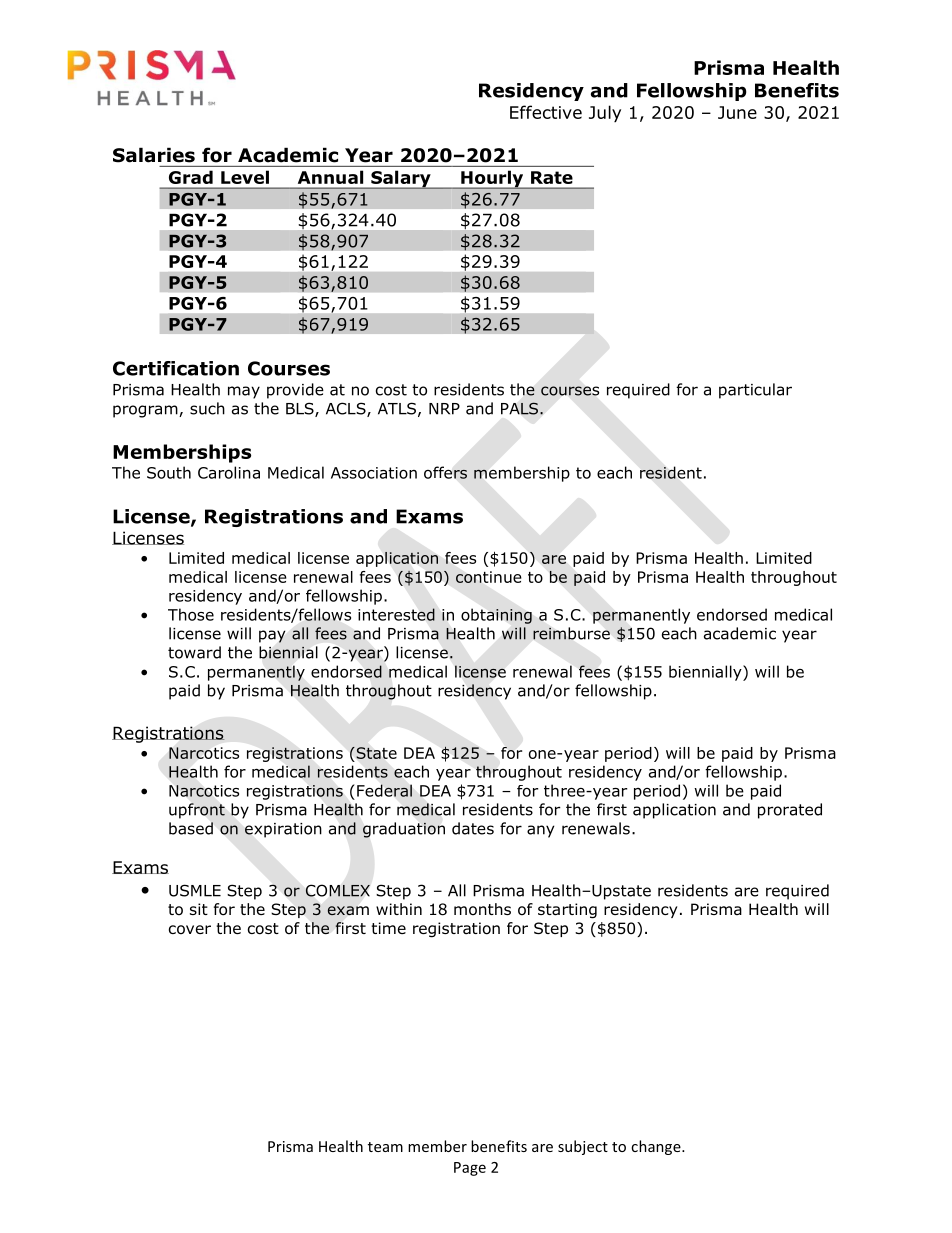  Describe the element at coordinates (229, 472) in the screenshot. I see `Carolina` at that location.
